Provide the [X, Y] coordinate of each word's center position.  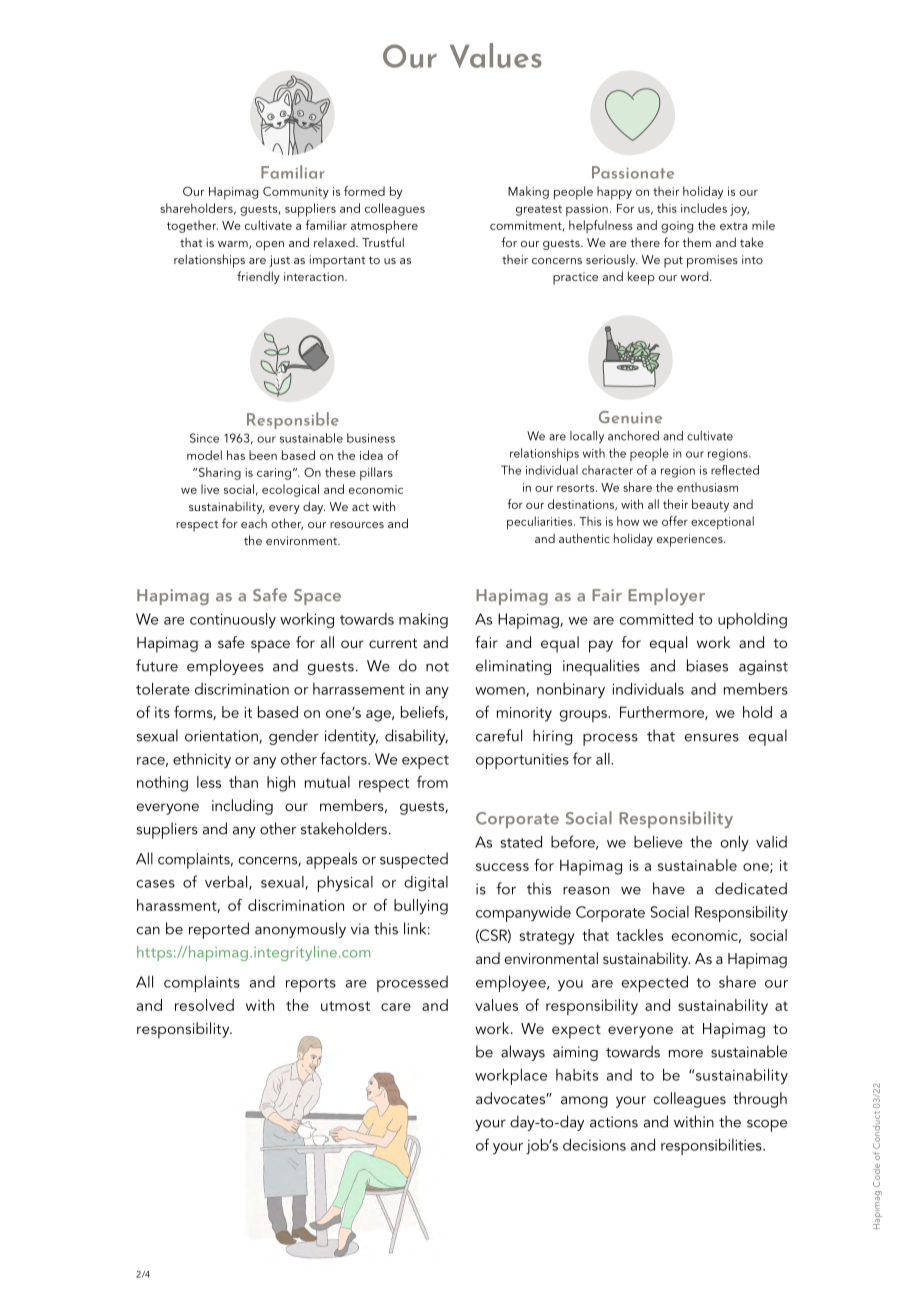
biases [707, 665]
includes [704, 208]
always [523, 1053]
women [501, 692]
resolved [204, 1005]
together [192, 226]
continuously [233, 620]
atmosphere [384, 227]
